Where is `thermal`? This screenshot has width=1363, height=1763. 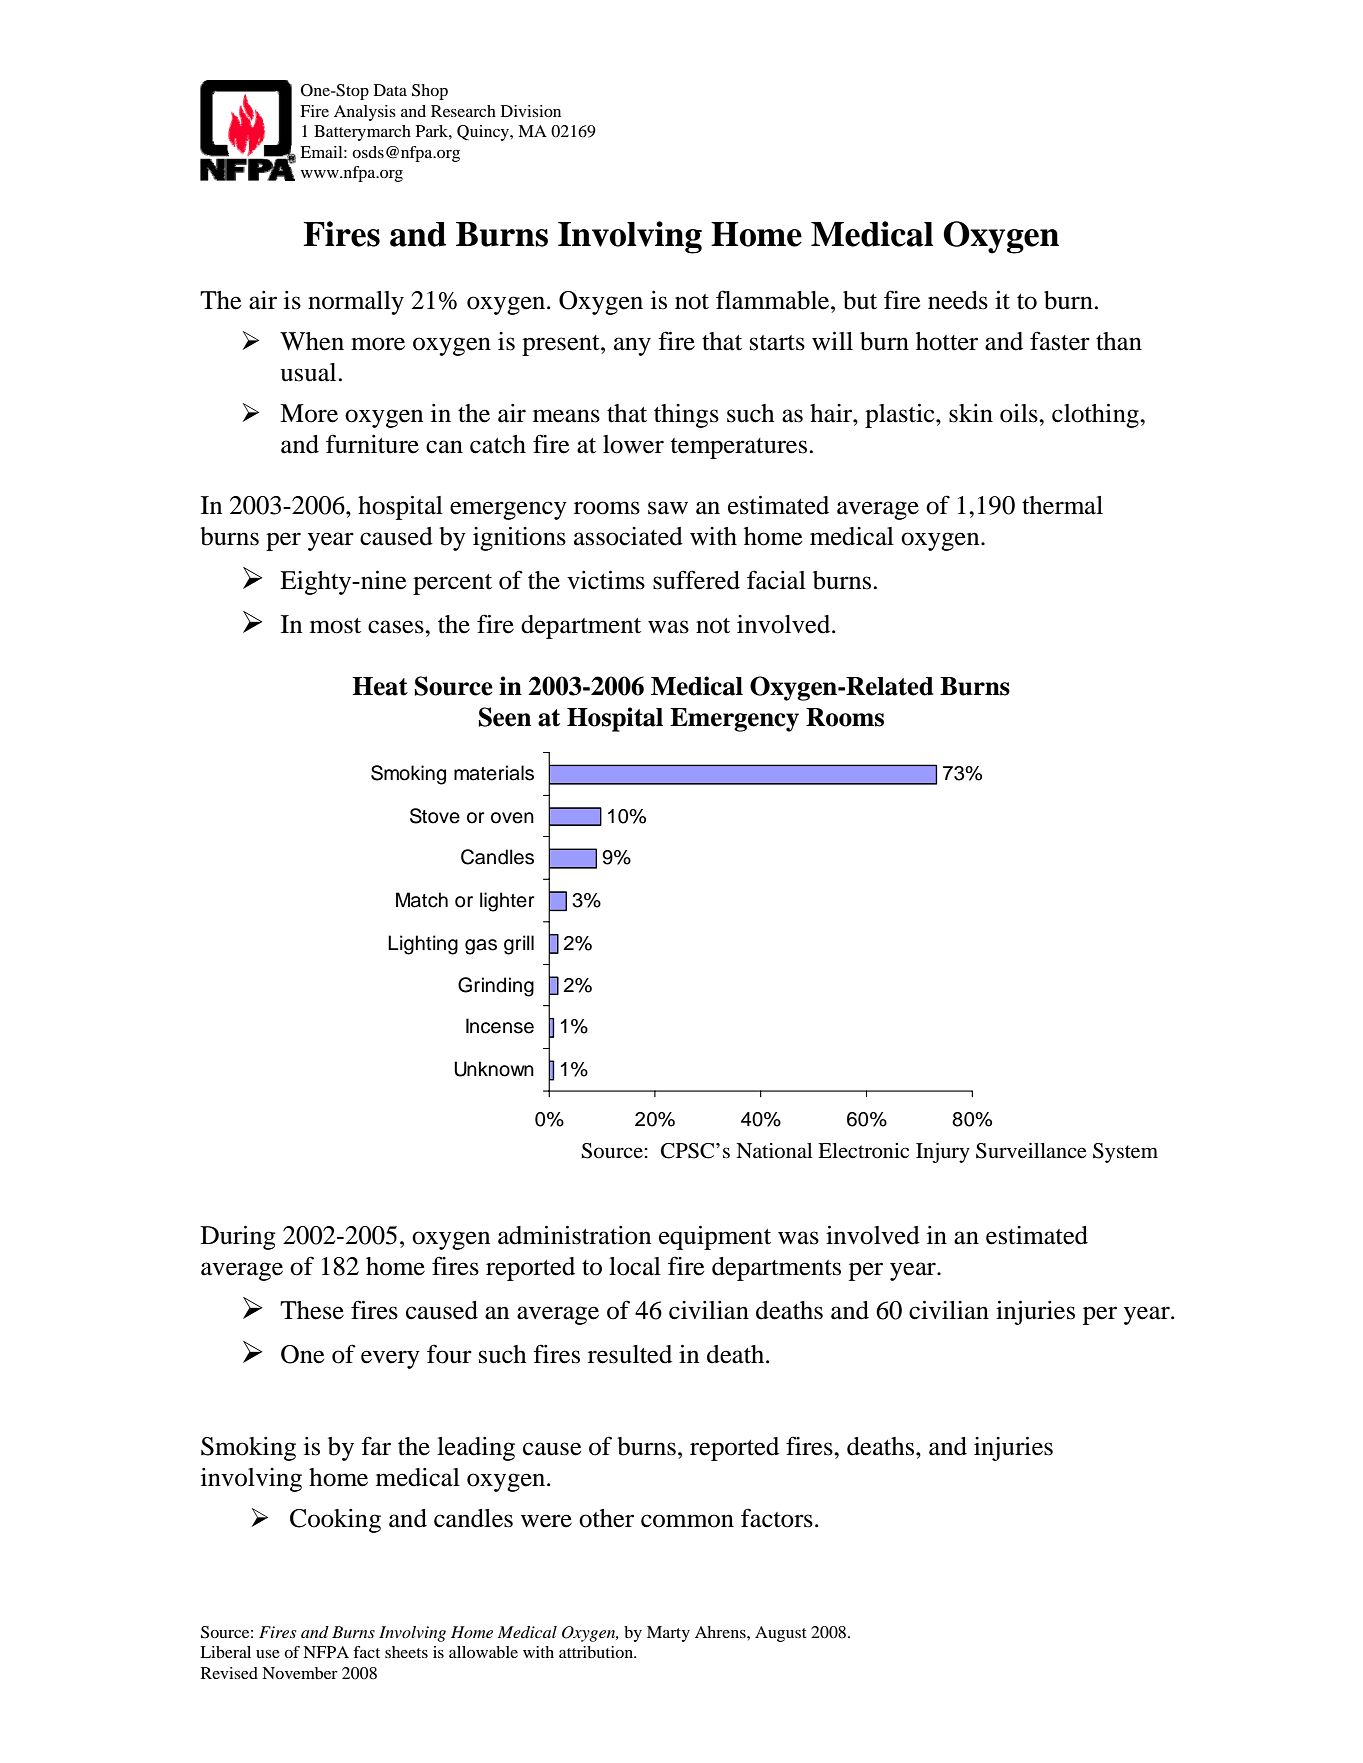
thermal is located at coordinates (1062, 505).
